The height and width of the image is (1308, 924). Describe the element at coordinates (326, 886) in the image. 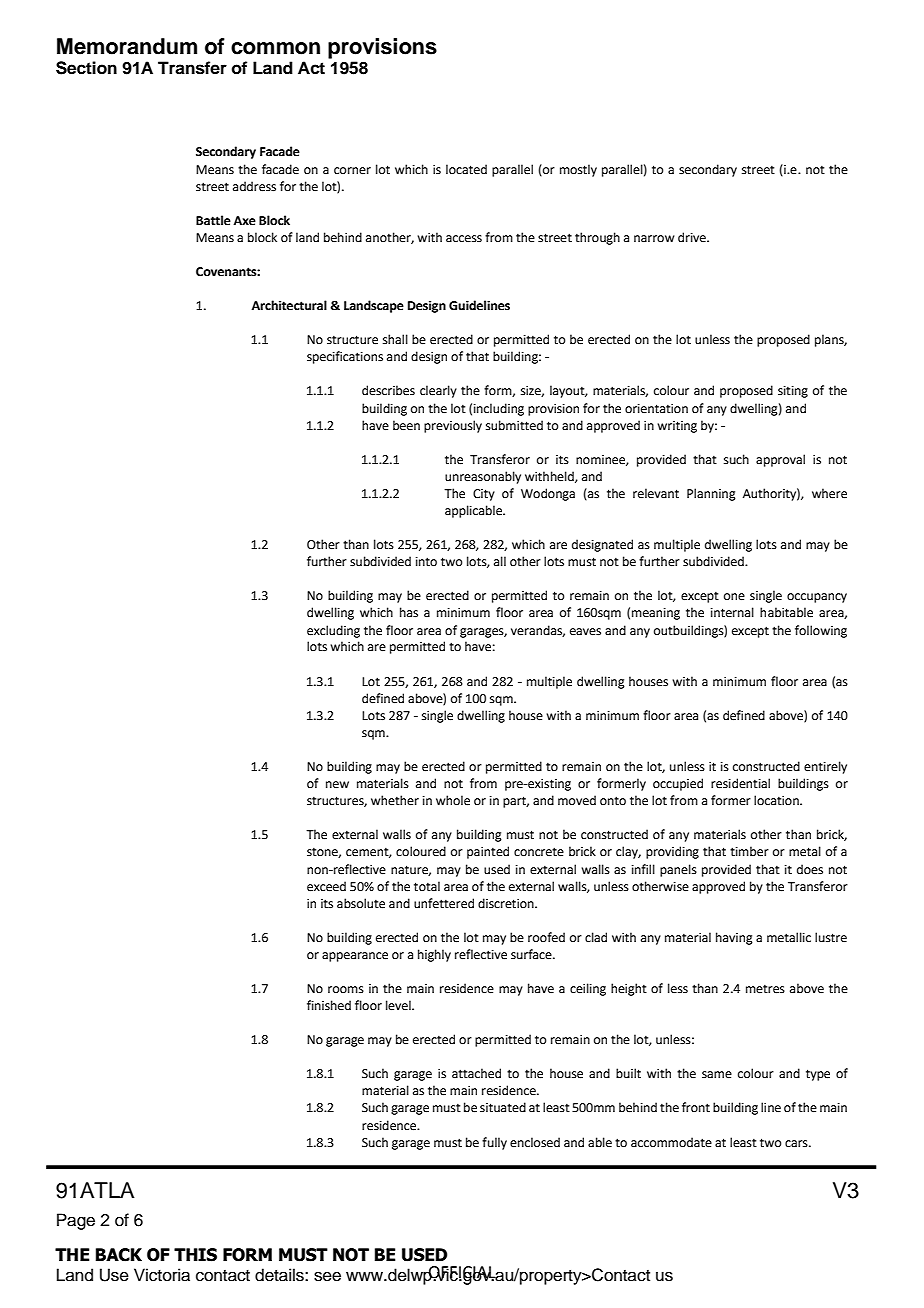

I see `exceed` at that location.
